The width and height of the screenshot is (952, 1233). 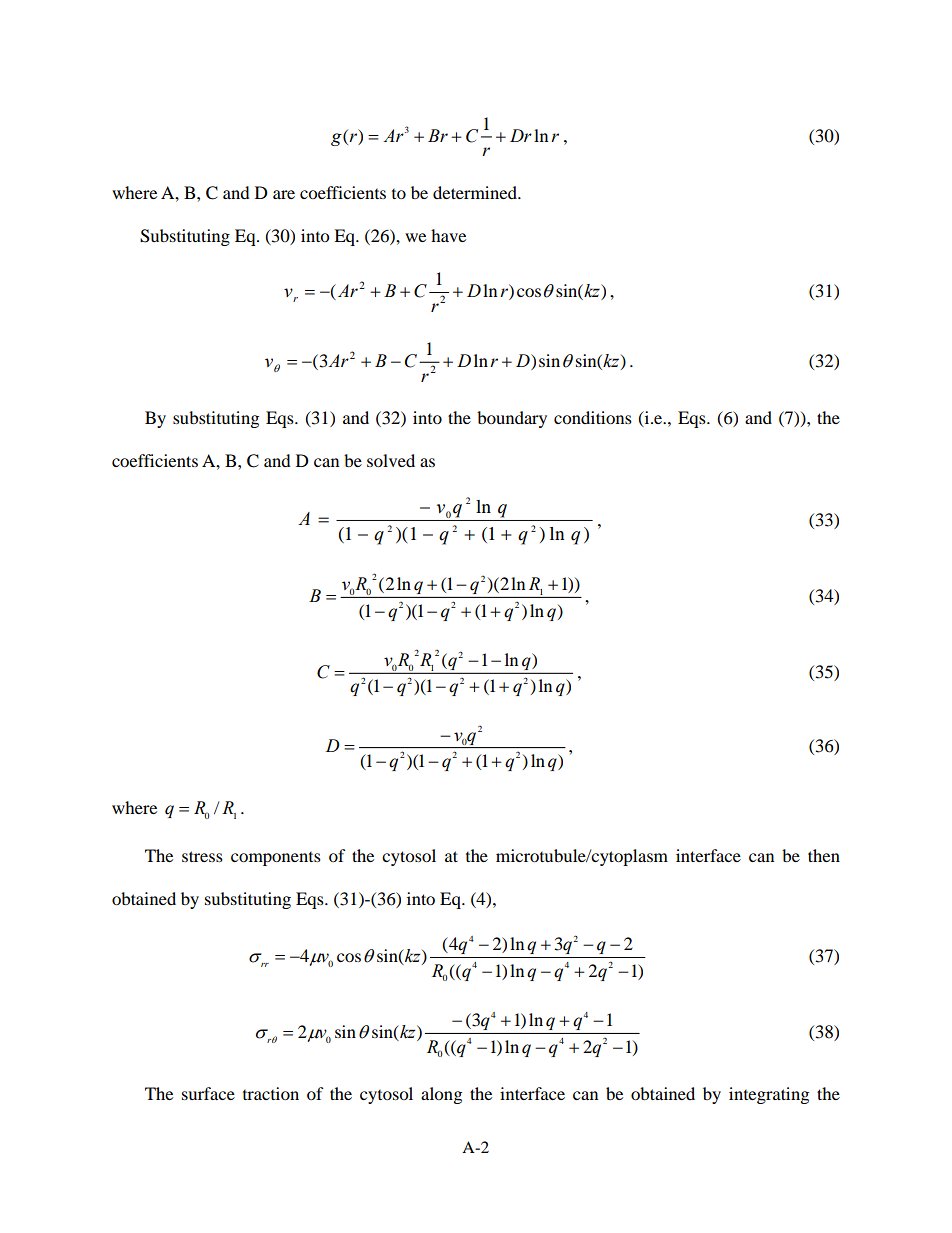 What do you see at coordinates (202, 856) in the screenshot?
I see `stress` at bounding box center [202, 856].
